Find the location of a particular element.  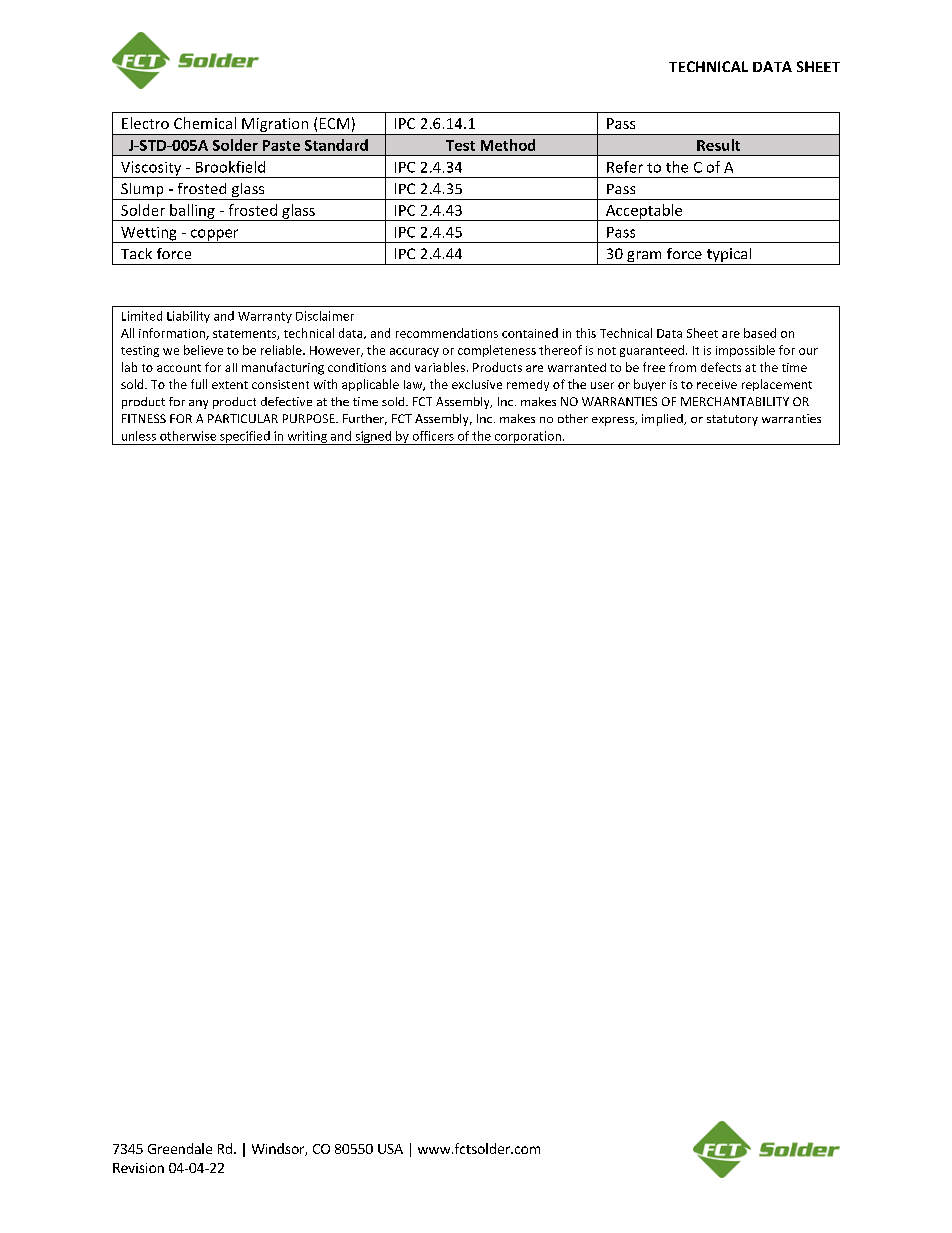

specified is located at coordinates (245, 438).
